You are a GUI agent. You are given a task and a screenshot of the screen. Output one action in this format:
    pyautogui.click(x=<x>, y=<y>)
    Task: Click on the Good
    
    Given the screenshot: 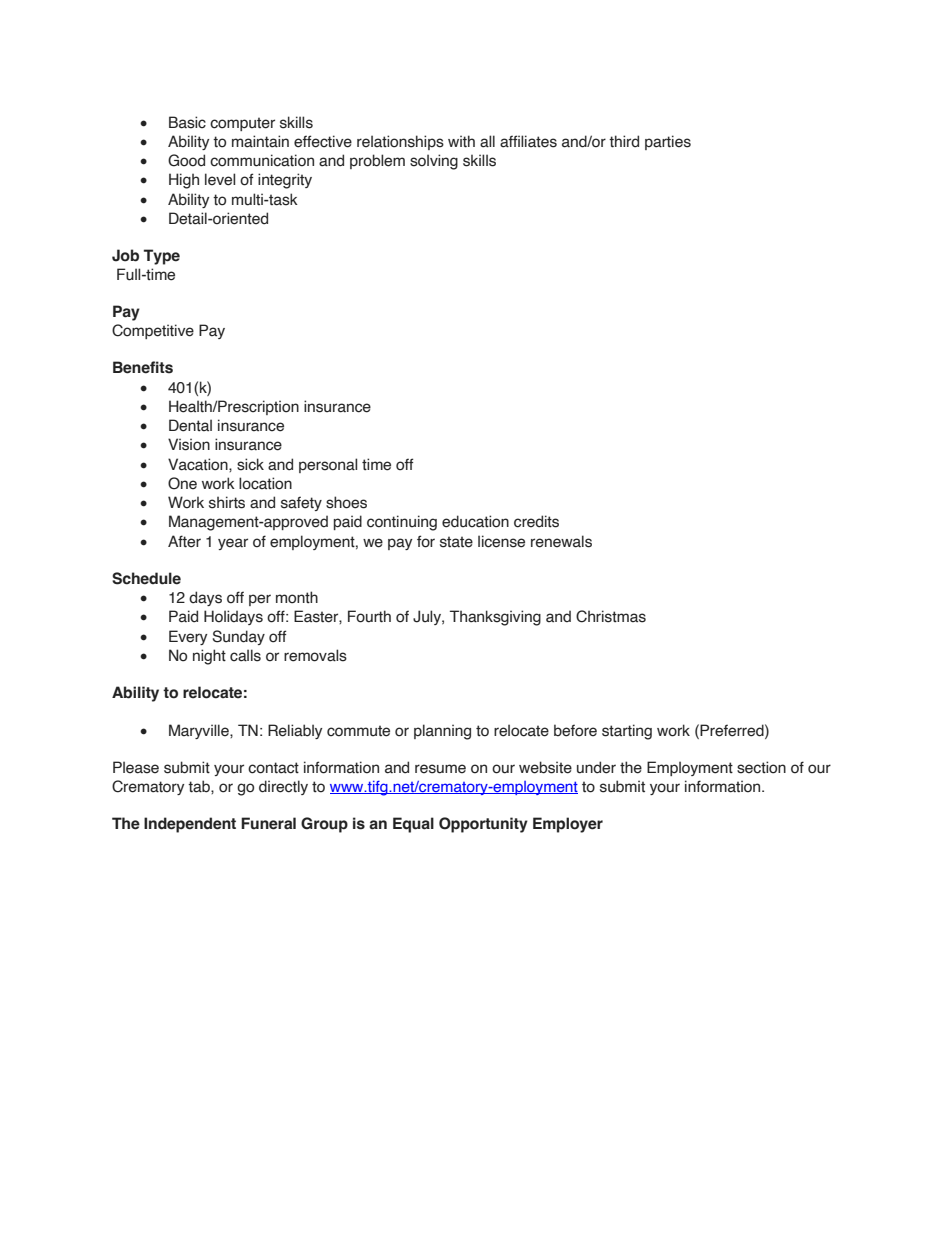 What is the action you would take?
    pyautogui.click(x=186, y=160)
